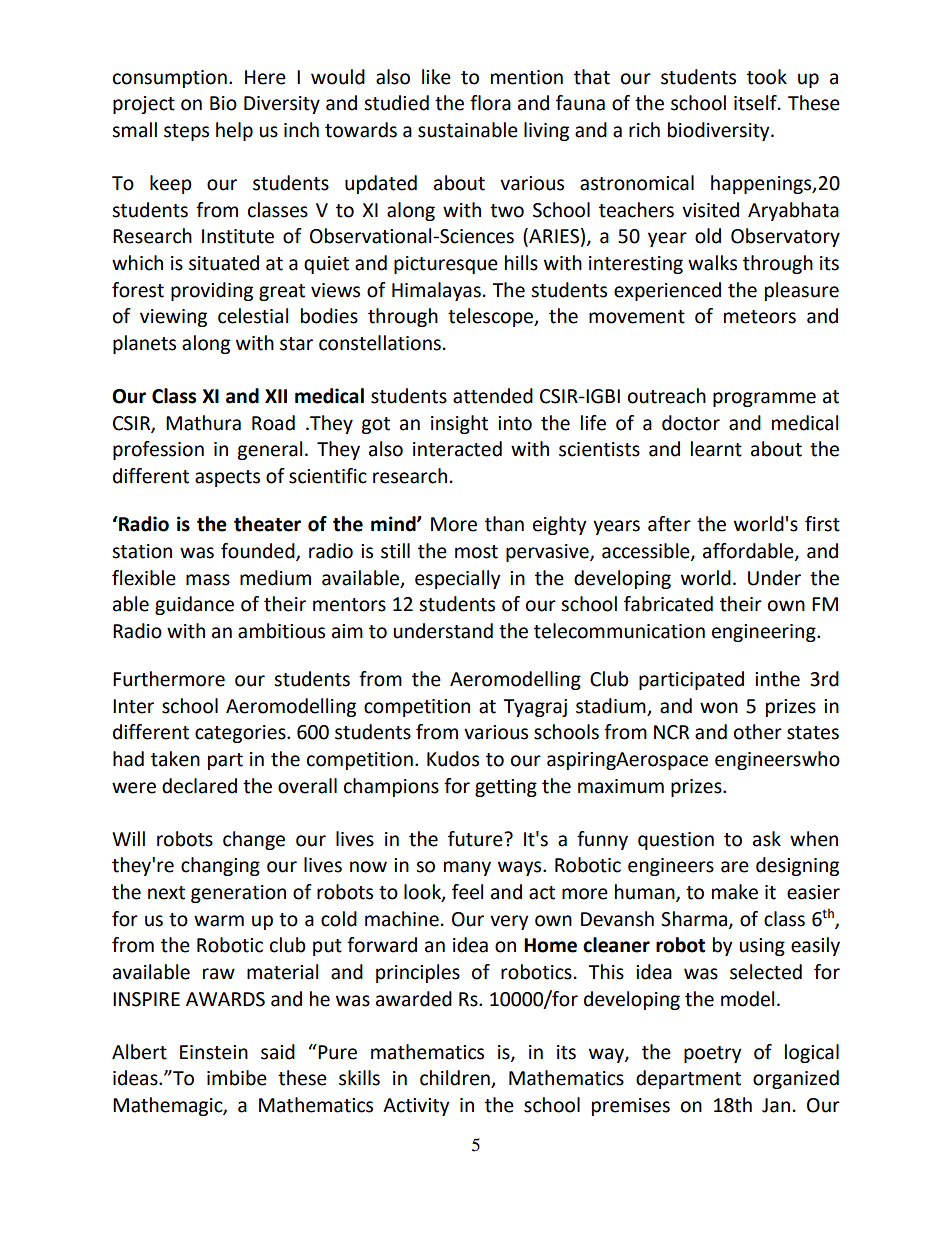 This screenshot has width=952, height=1233. I want to click on itself, so click(756, 103).
